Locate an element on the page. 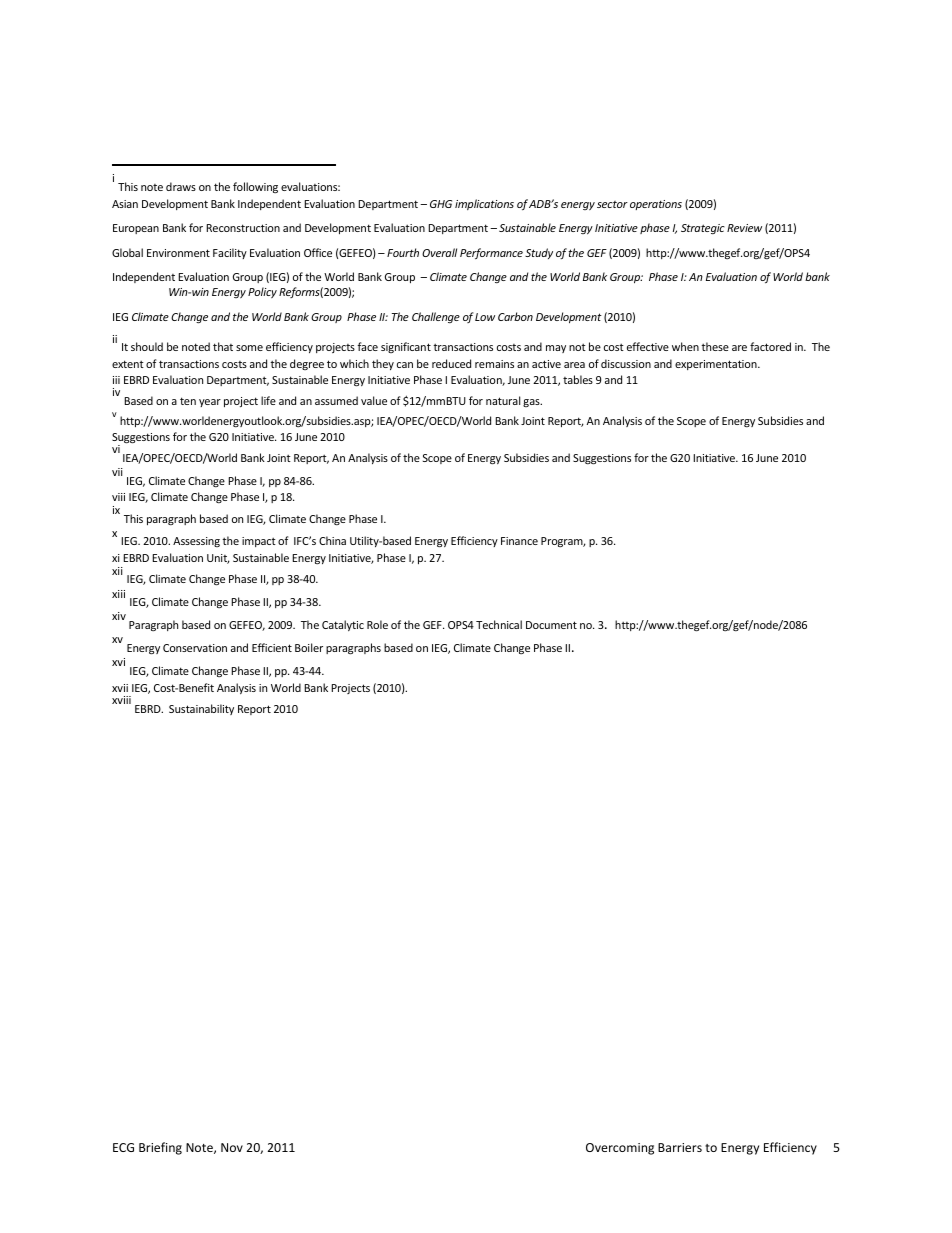 The height and width of the document is (1233, 952). Nov is located at coordinates (232, 1147).
